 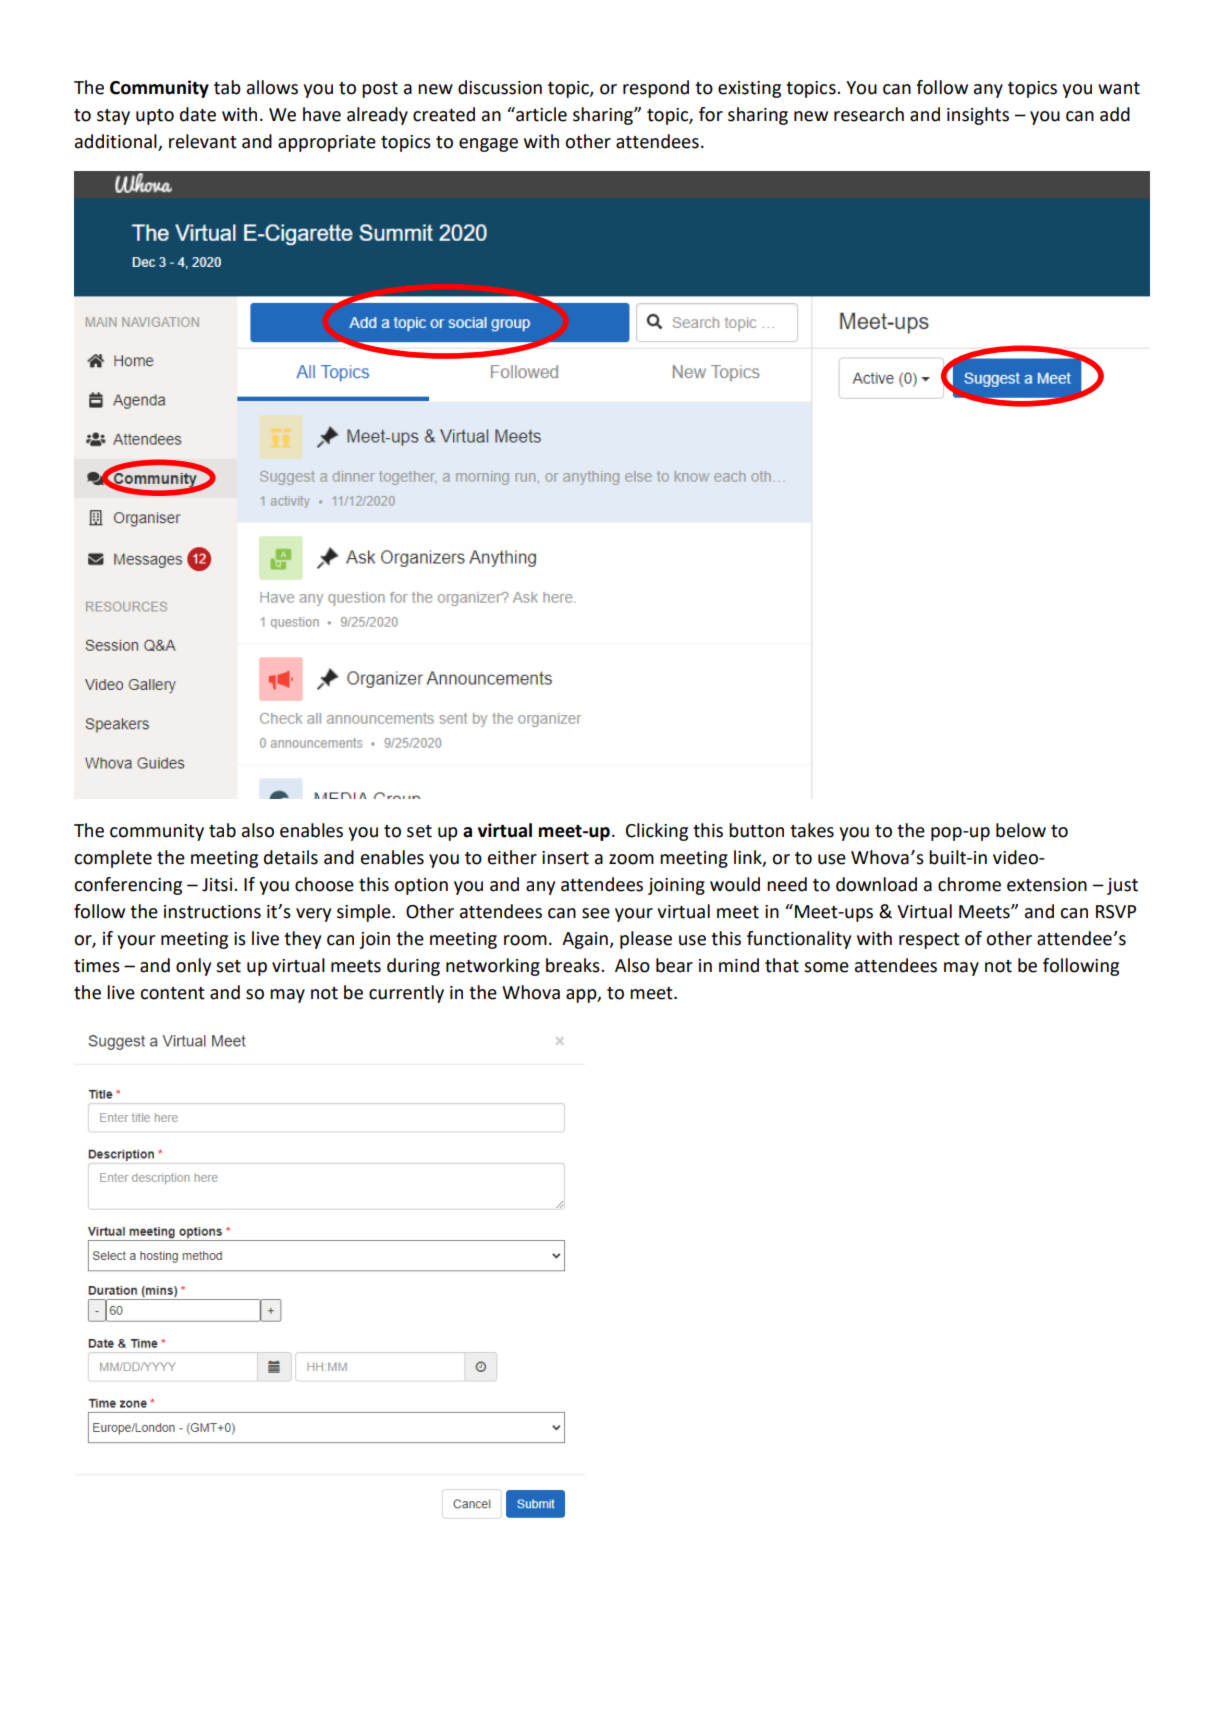 I want to click on Clicking, so click(x=657, y=832).
